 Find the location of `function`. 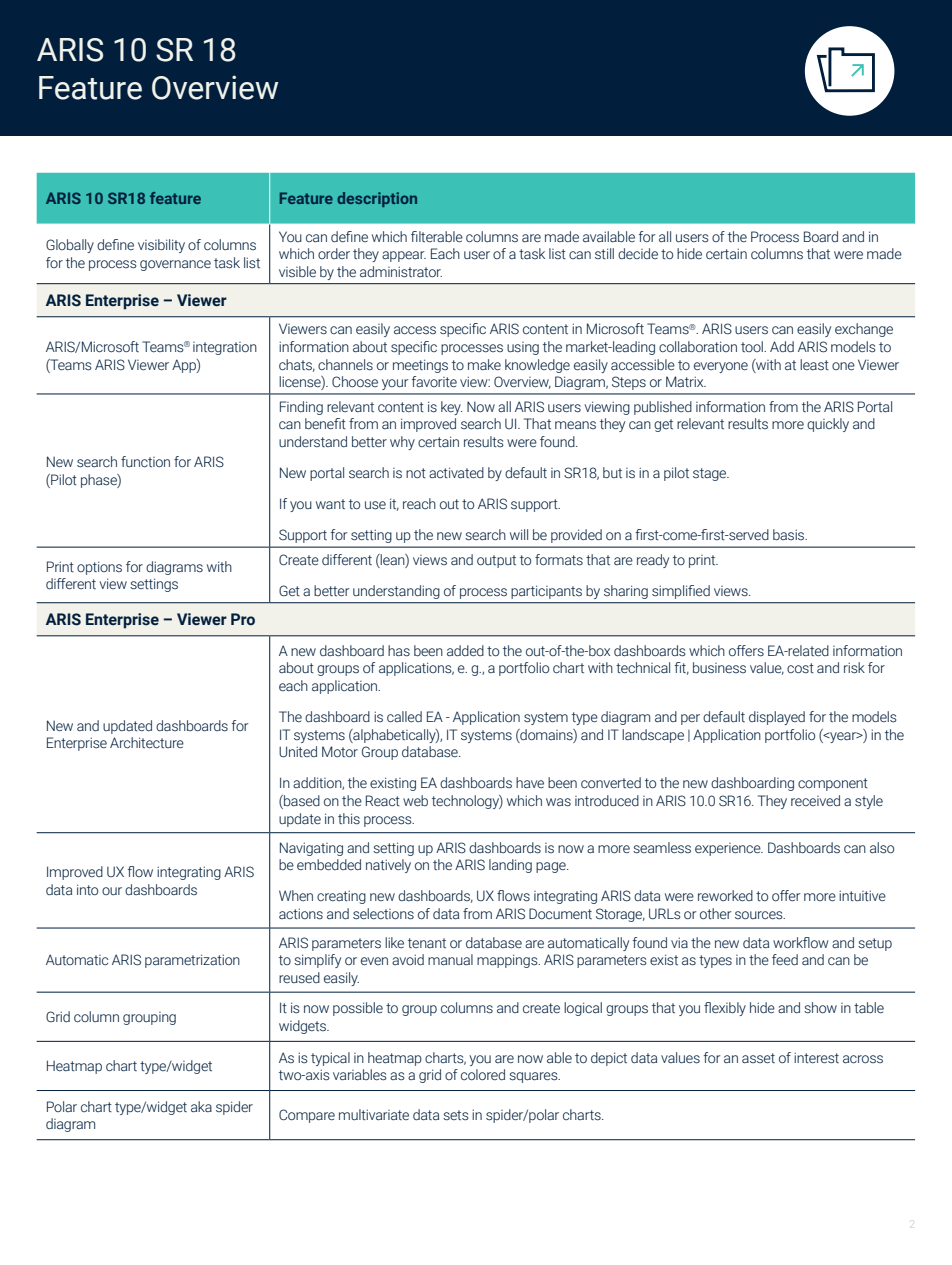

function is located at coordinates (145, 461).
